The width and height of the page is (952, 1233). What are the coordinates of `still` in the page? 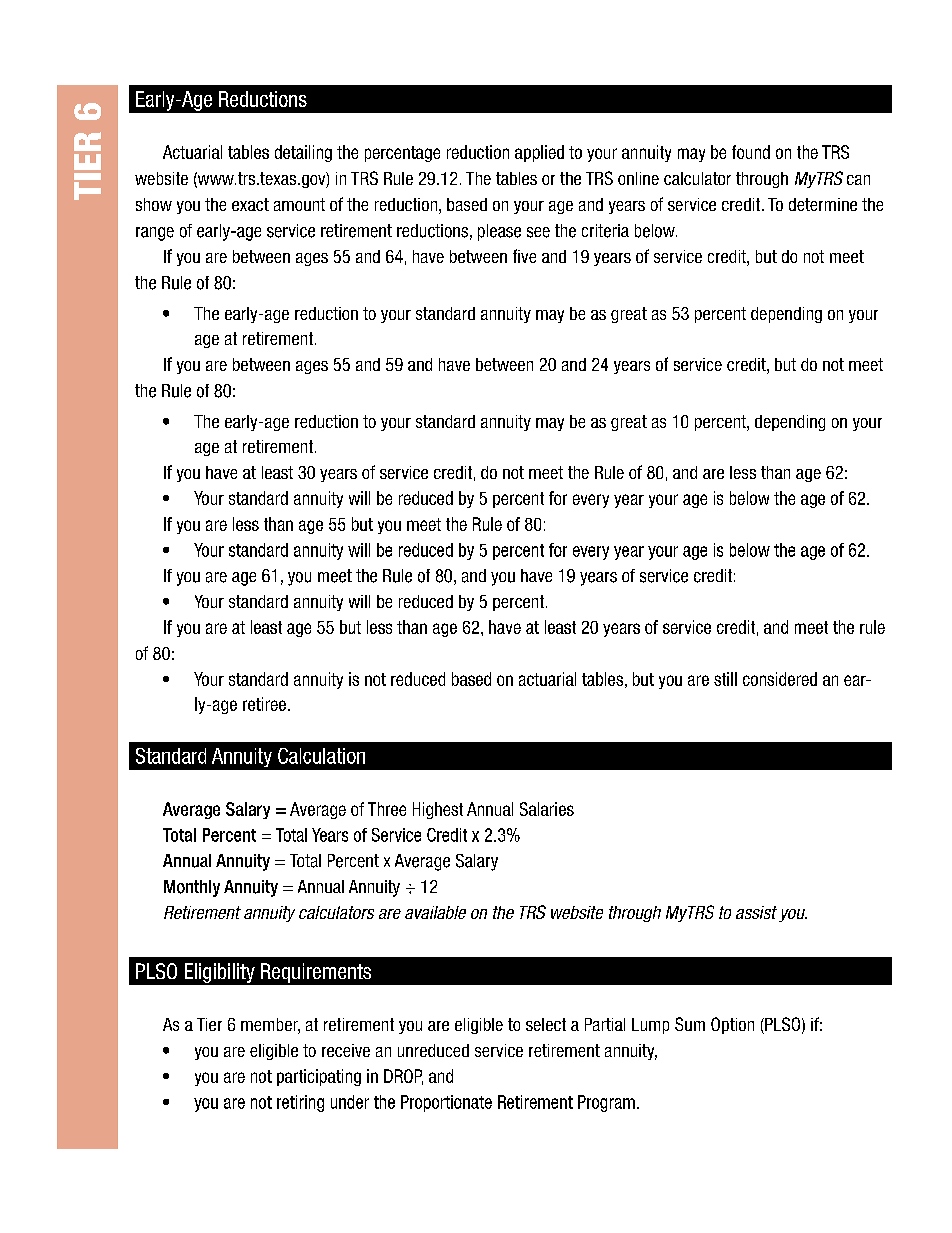 It's located at (725, 679).
